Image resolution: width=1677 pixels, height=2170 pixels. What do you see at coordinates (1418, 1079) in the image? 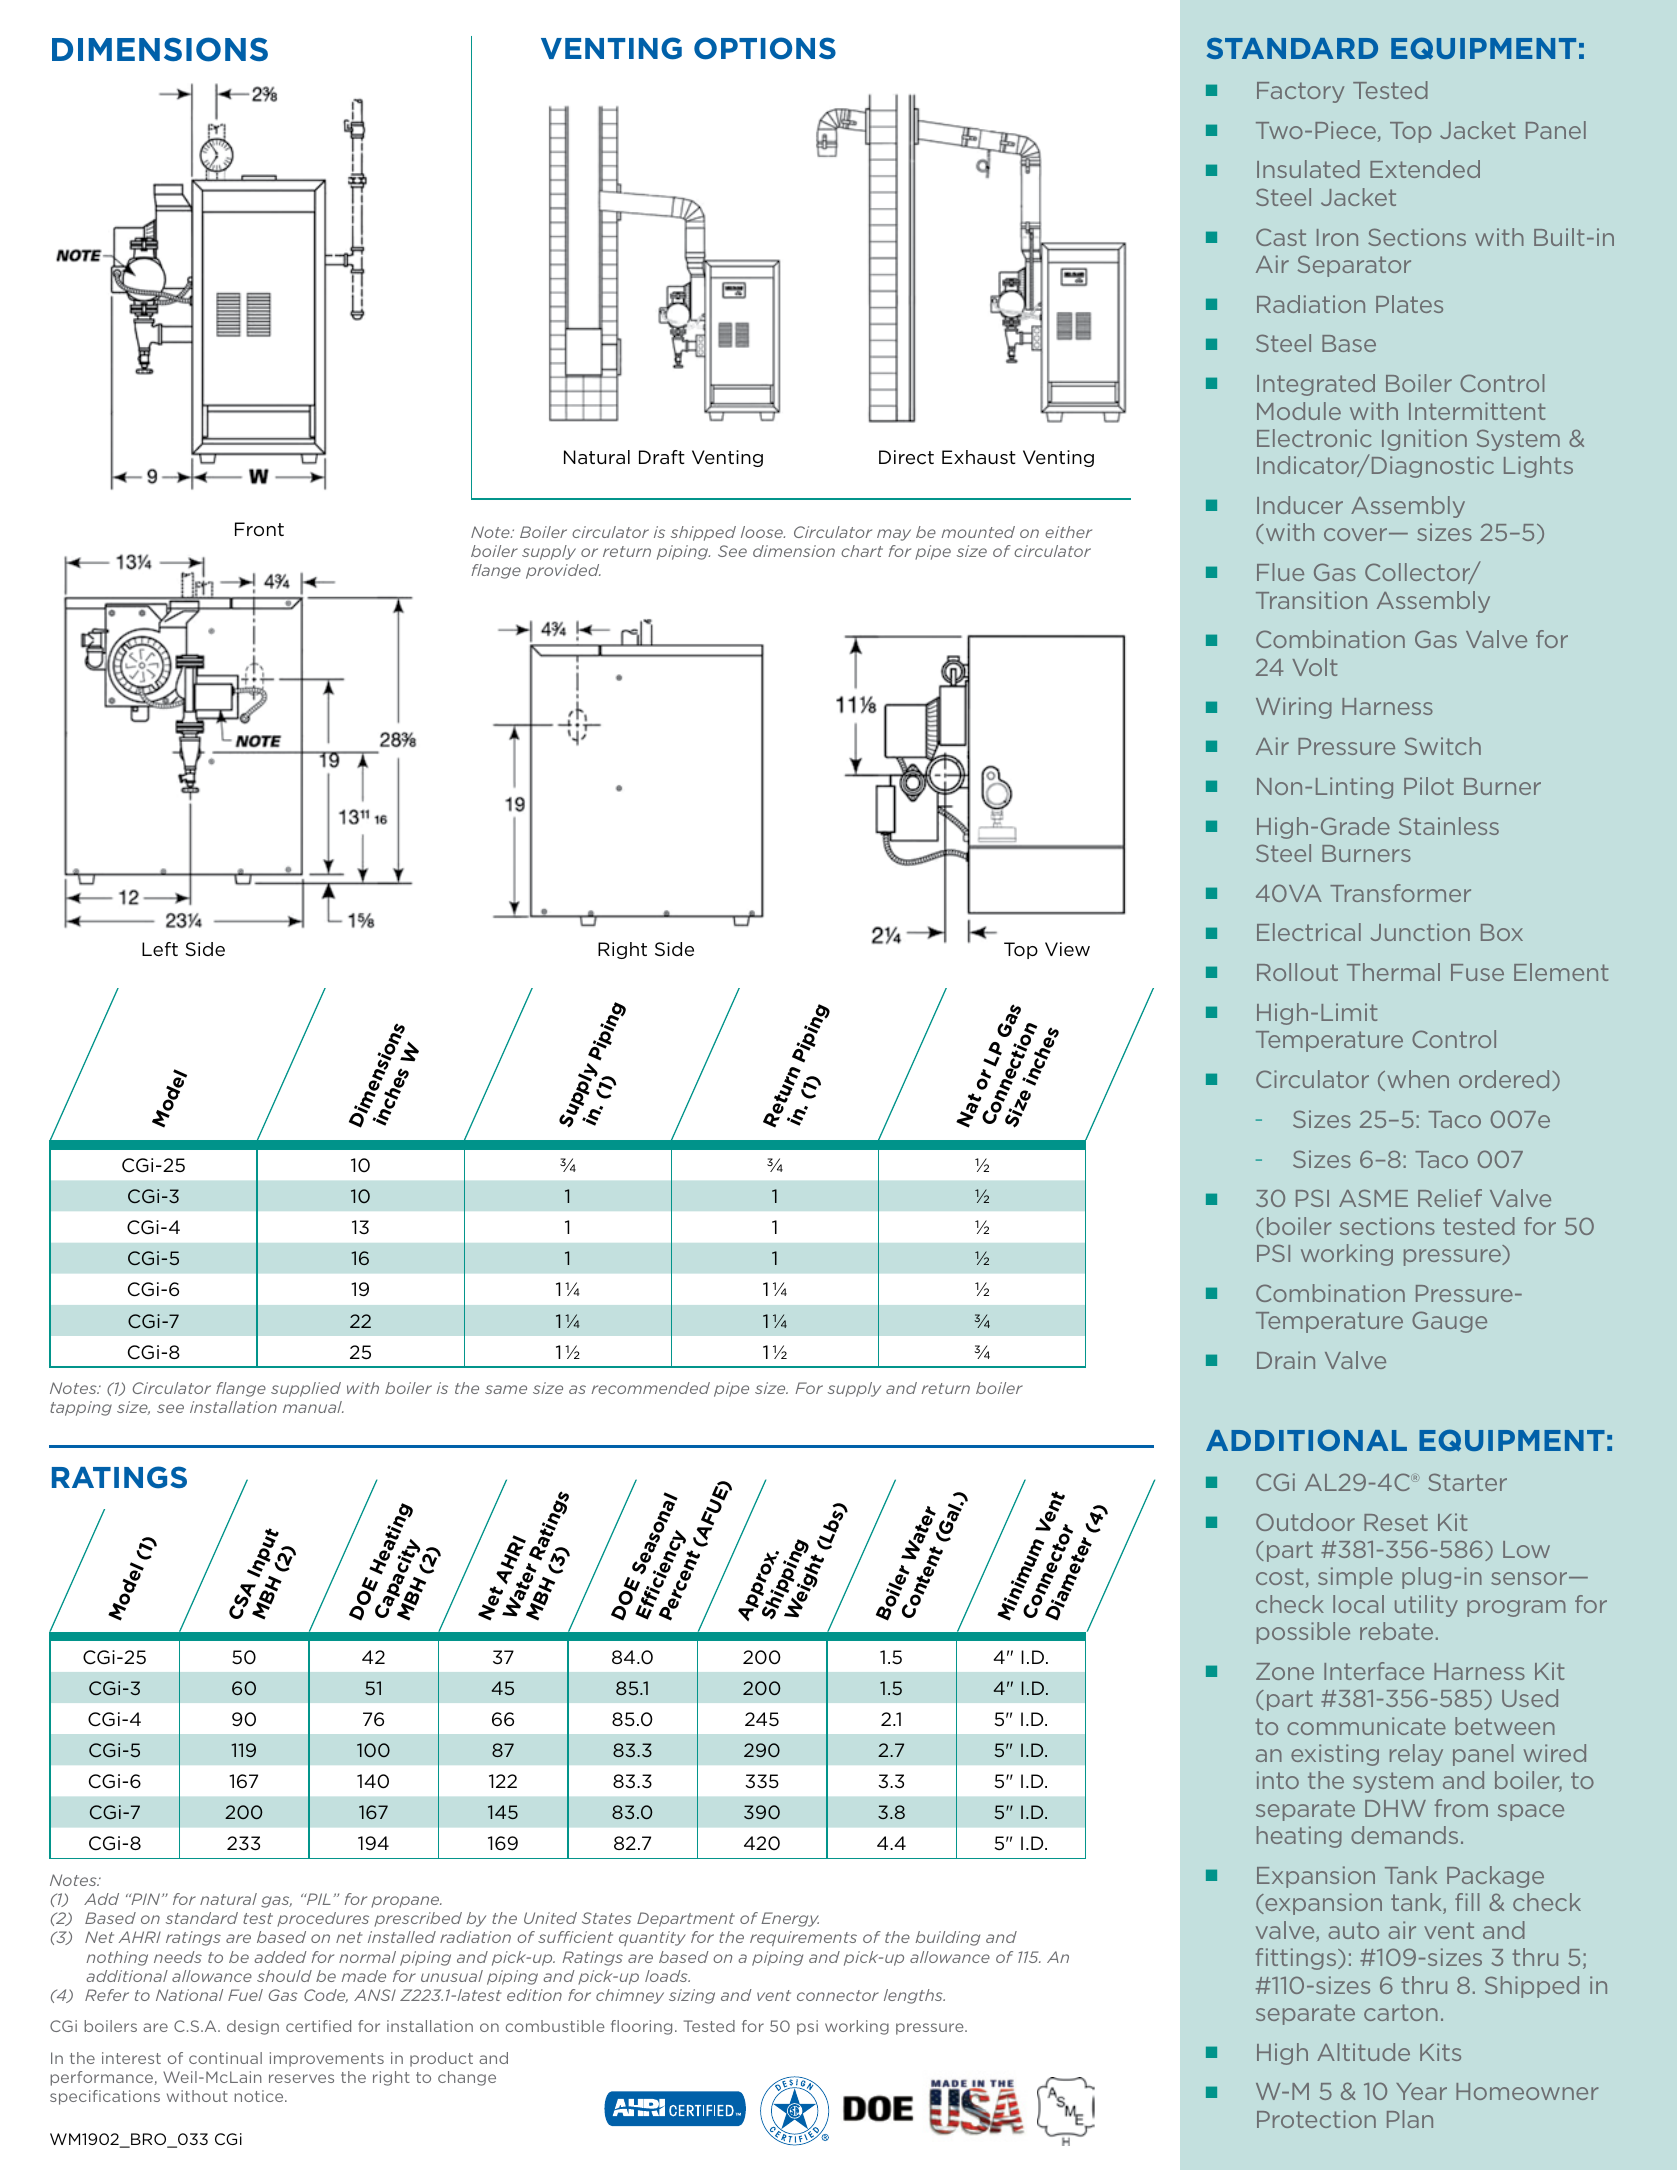
I see `when` at bounding box center [1418, 1079].
